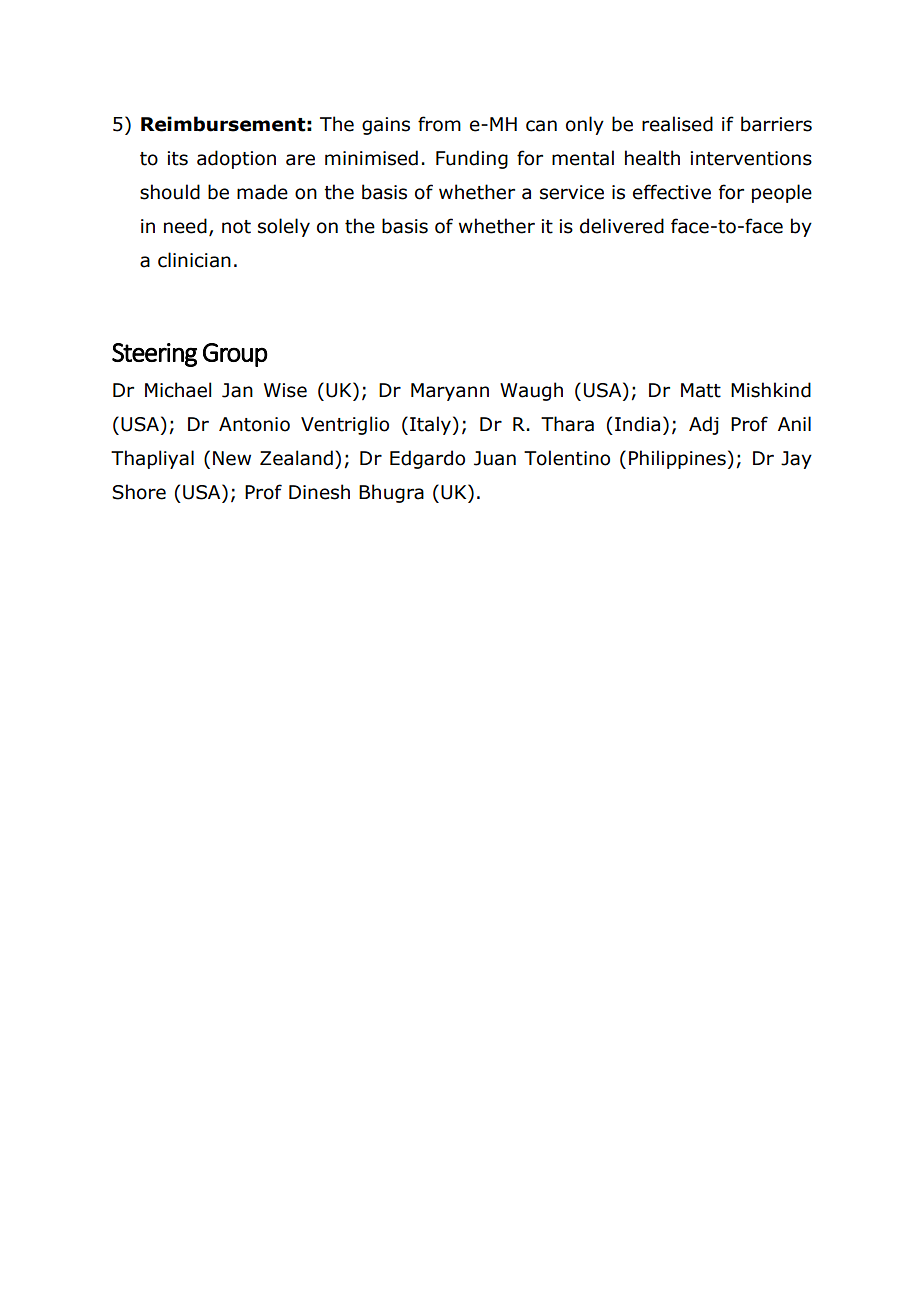  I want to click on from, so click(439, 124).
